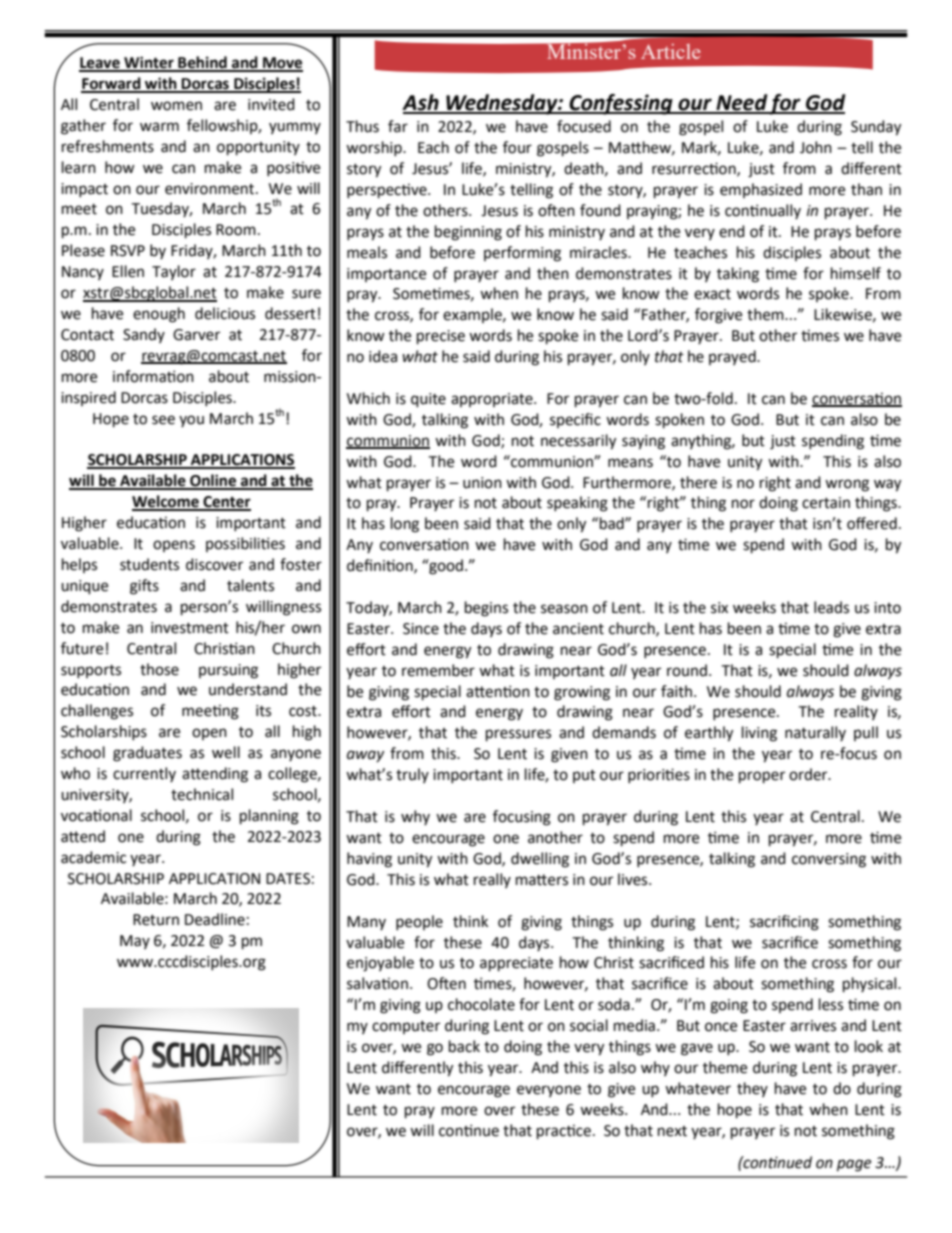  I want to click on see, so click(163, 420).
